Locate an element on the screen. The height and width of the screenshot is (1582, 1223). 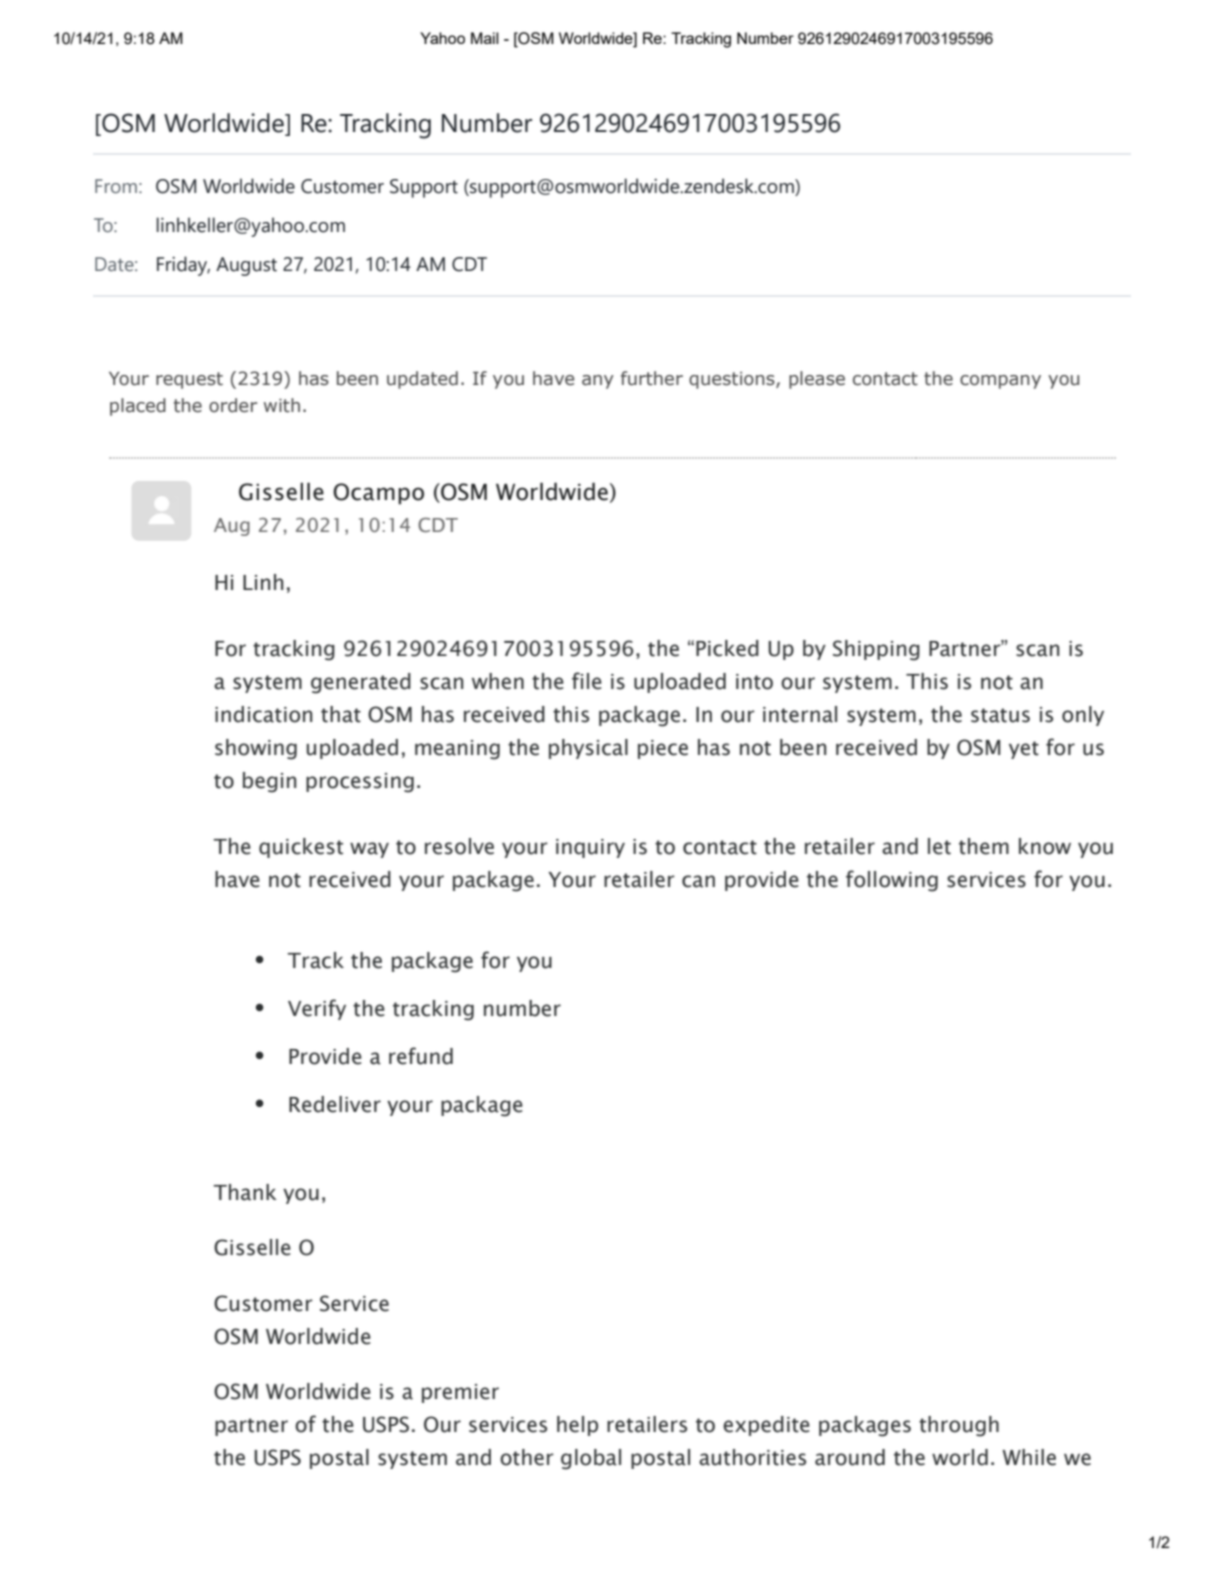
premier is located at coordinates (460, 1393).
